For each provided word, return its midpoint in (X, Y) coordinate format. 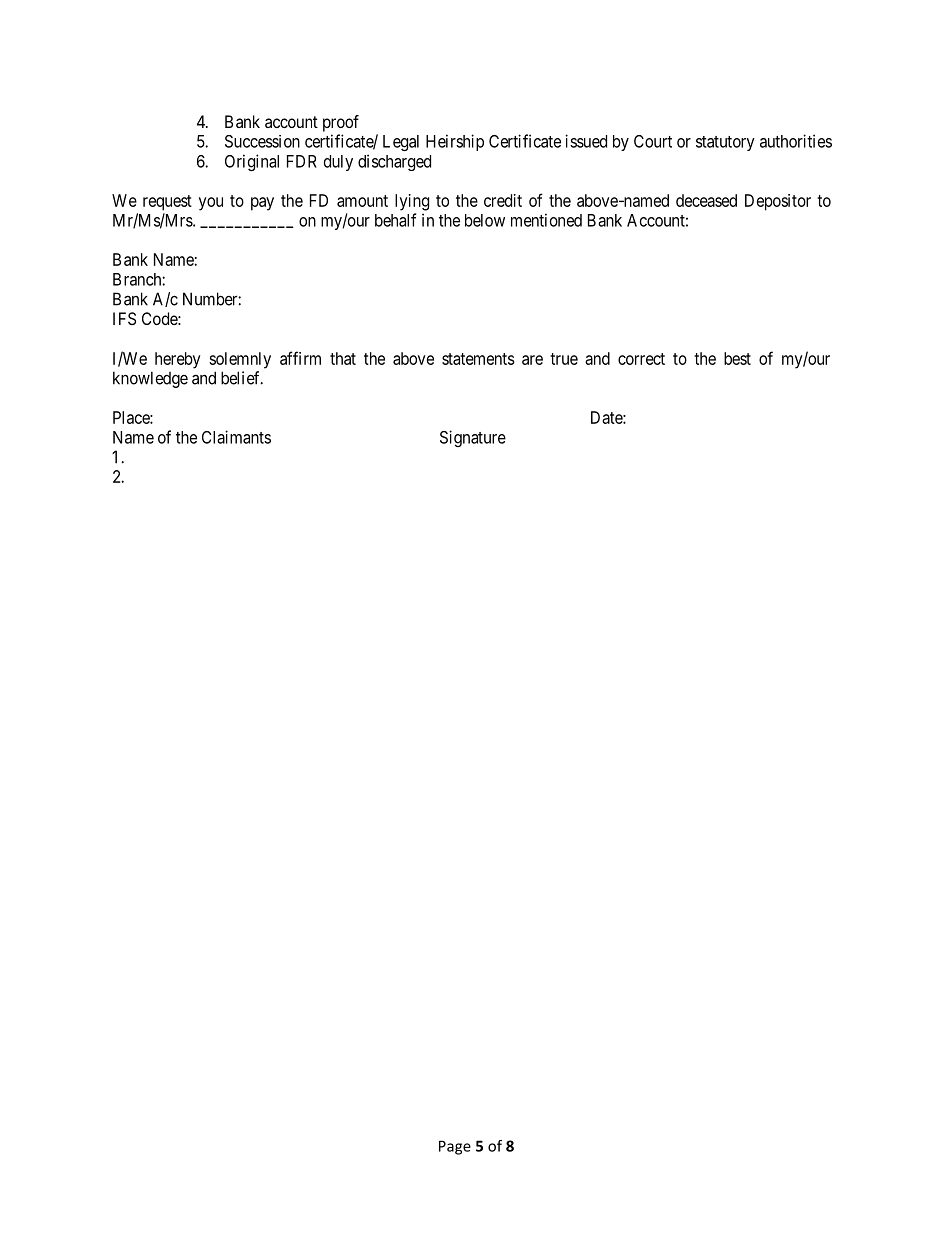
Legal (401, 143)
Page (455, 1147)
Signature (473, 438)
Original (252, 162)
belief (242, 378)
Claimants (236, 437)
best (737, 358)
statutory (725, 143)
